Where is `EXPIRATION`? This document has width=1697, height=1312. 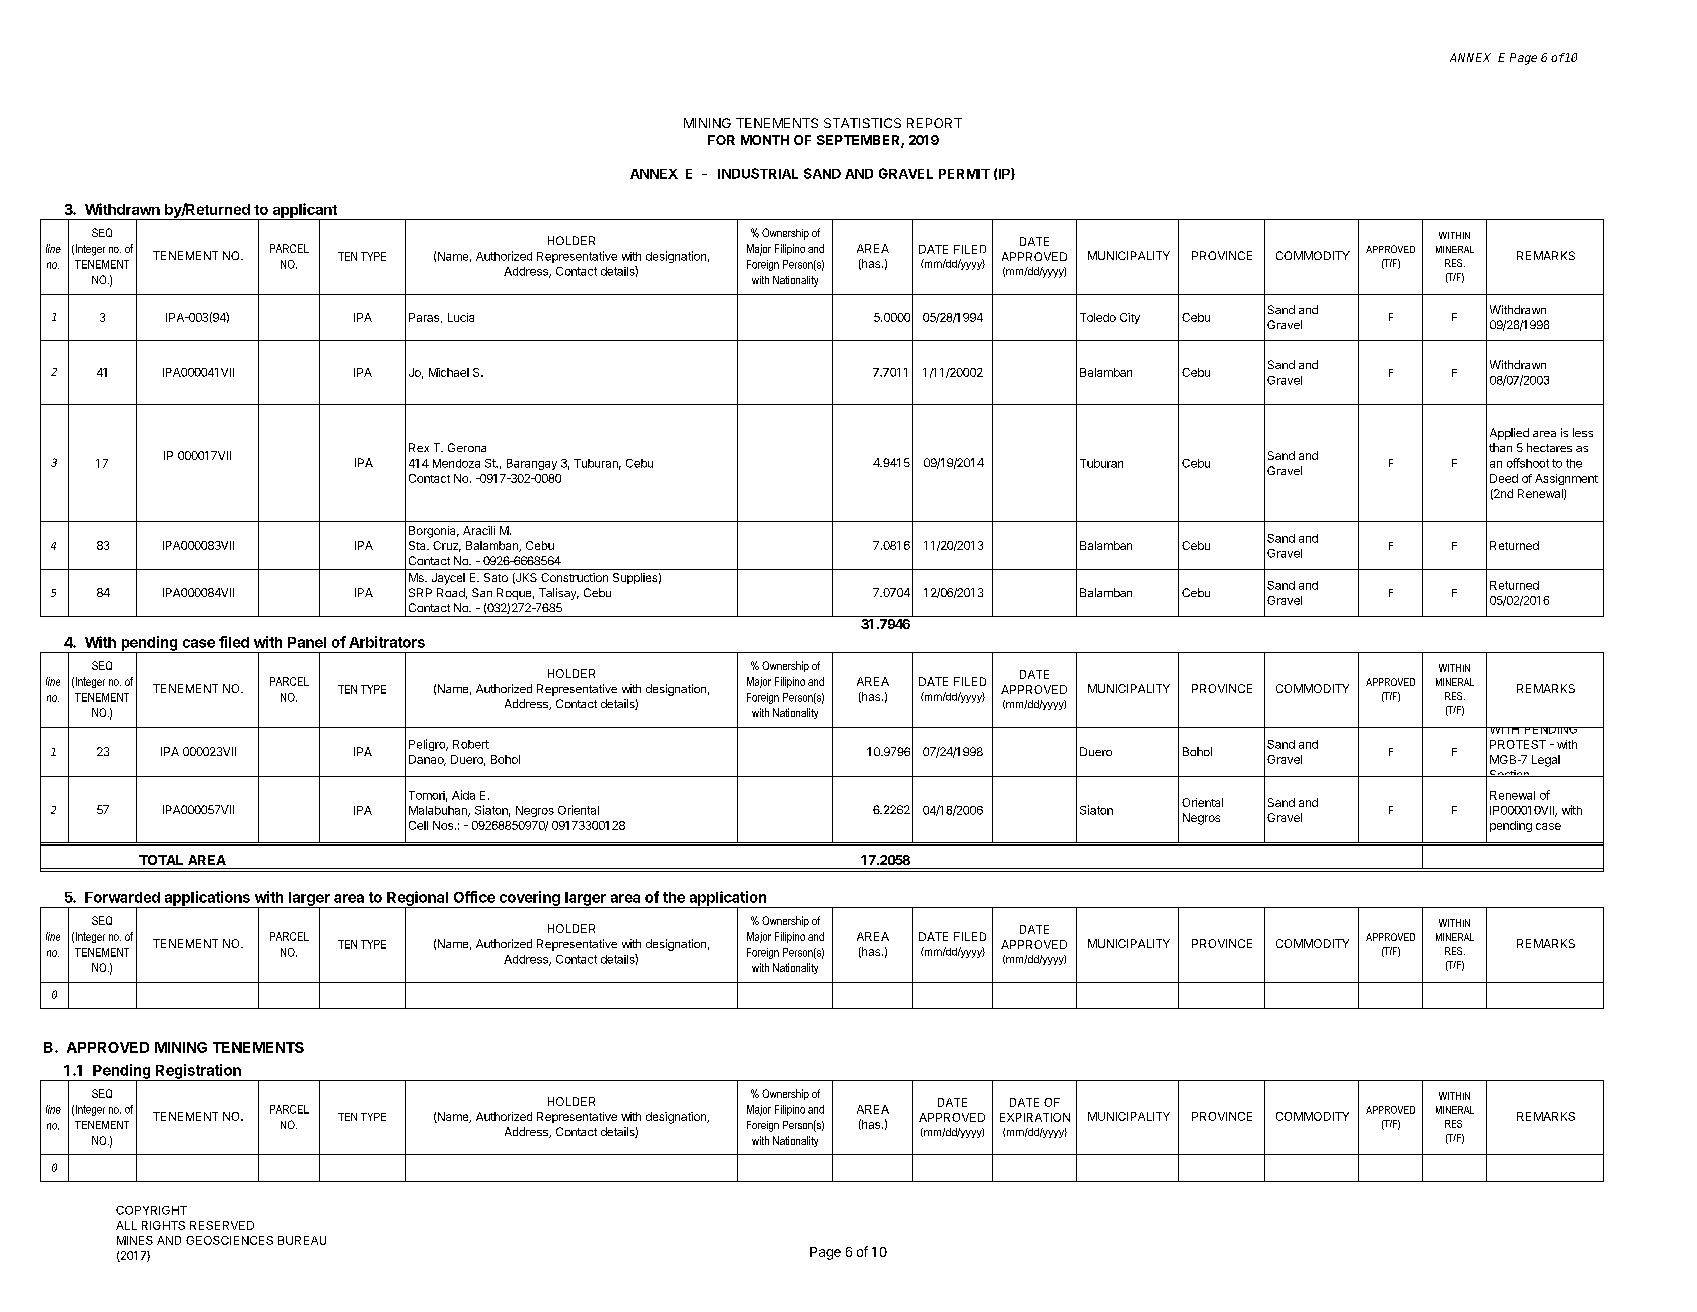 EXPIRATION is located at coordinates (1035, 1117).
